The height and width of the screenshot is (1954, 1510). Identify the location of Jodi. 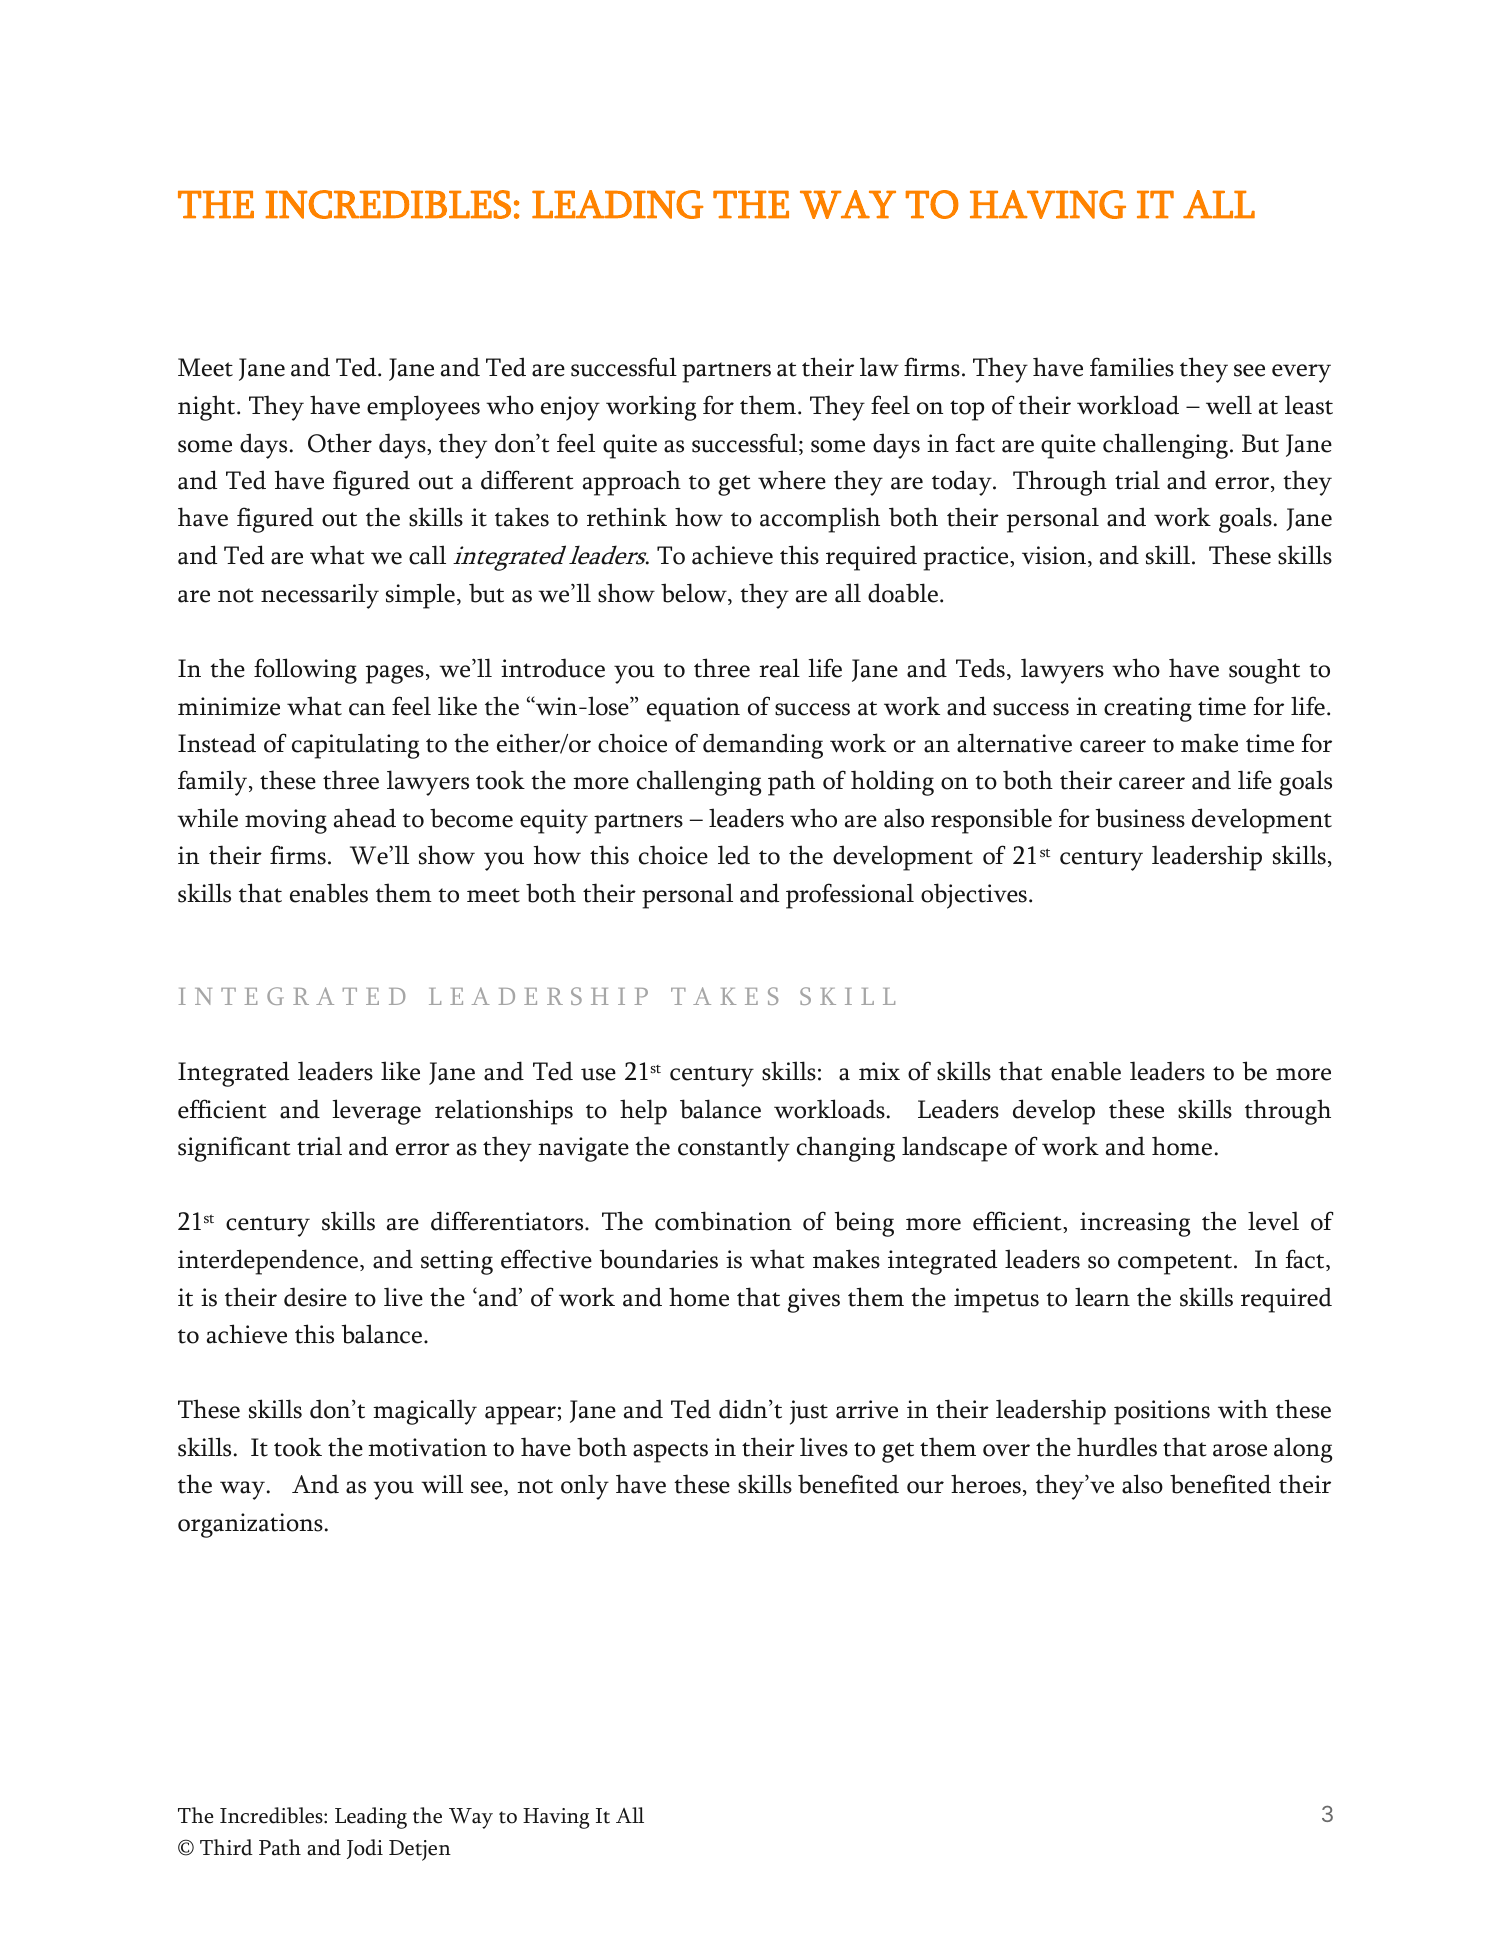
(365, 1849).
